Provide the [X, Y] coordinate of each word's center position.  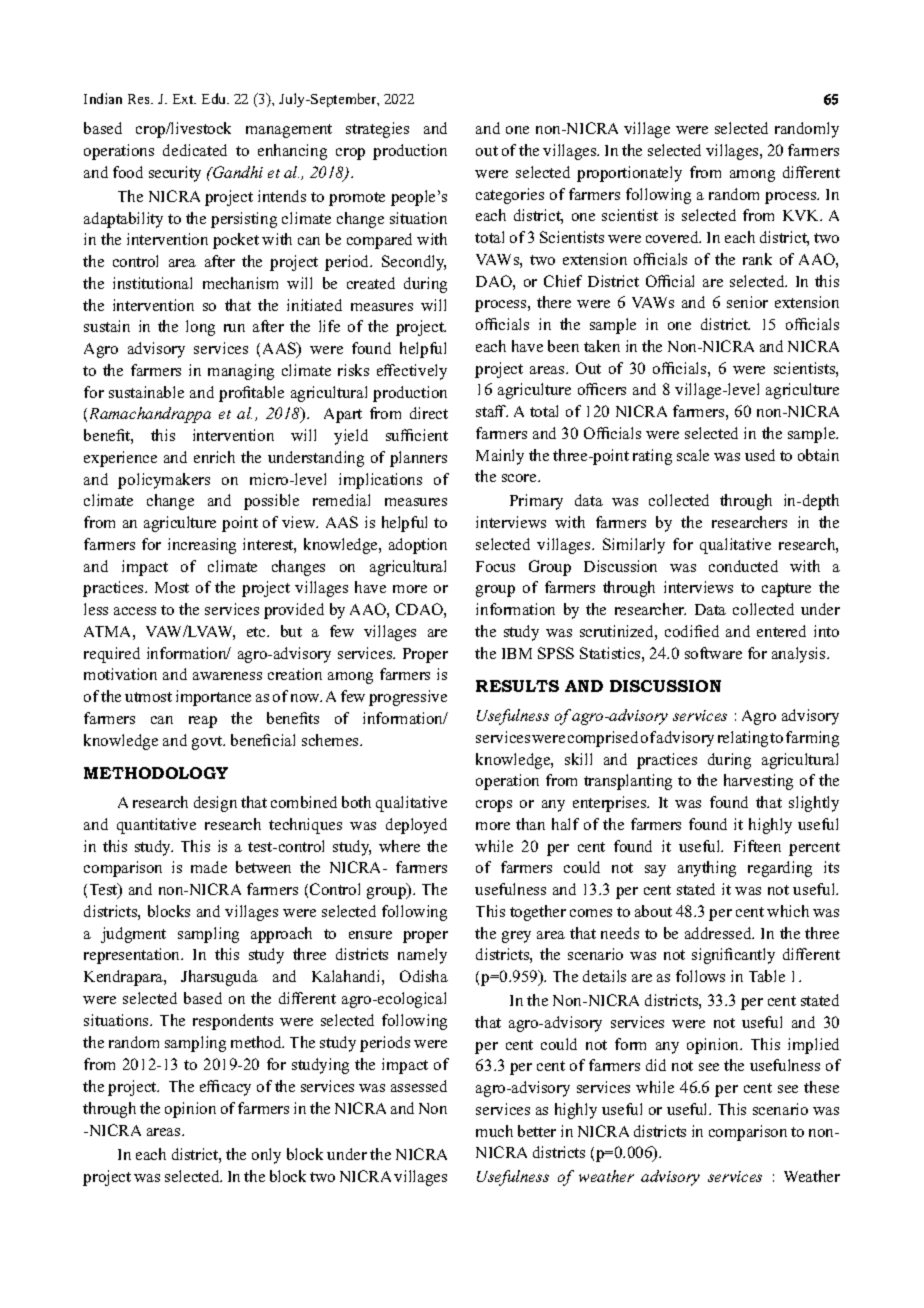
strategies [377, 130]
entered [781, 631]
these [821, 1087]
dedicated [195, 150]
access [135, 611]
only [266, 1156]
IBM [517, 653]
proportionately [629, 174]
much [494, 1131]
